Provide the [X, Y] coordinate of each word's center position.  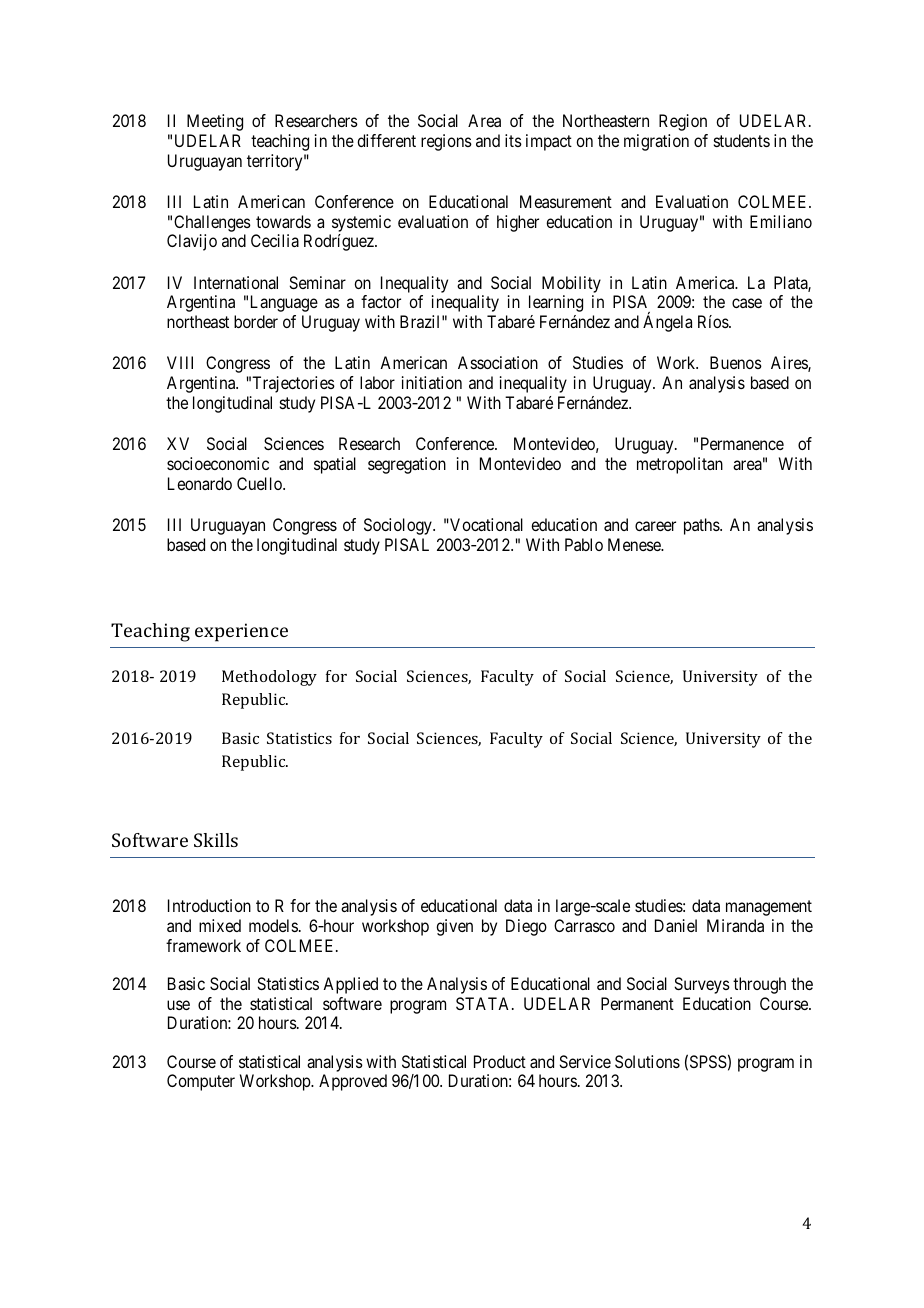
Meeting [215, 122]
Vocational [485, 524]
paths [702, 526]
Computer [201, 1082]
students [742, 140]
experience [241, 632]
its [513, 140]
